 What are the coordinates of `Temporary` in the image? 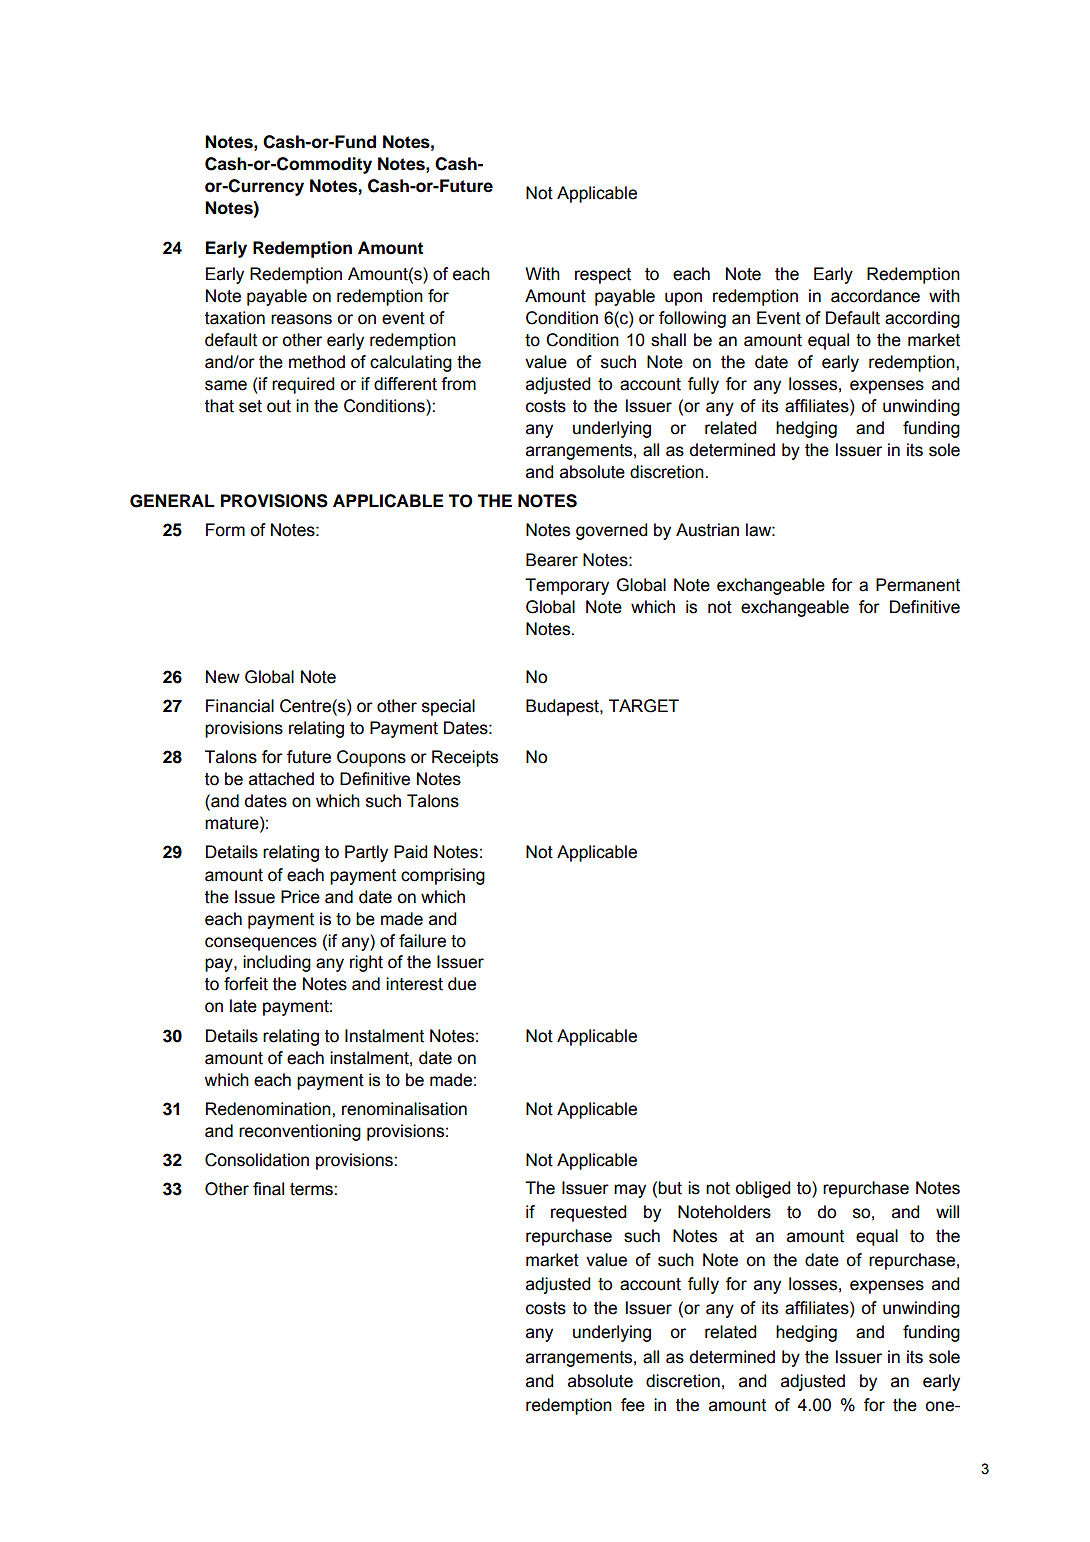 It's located at (567, 586).
